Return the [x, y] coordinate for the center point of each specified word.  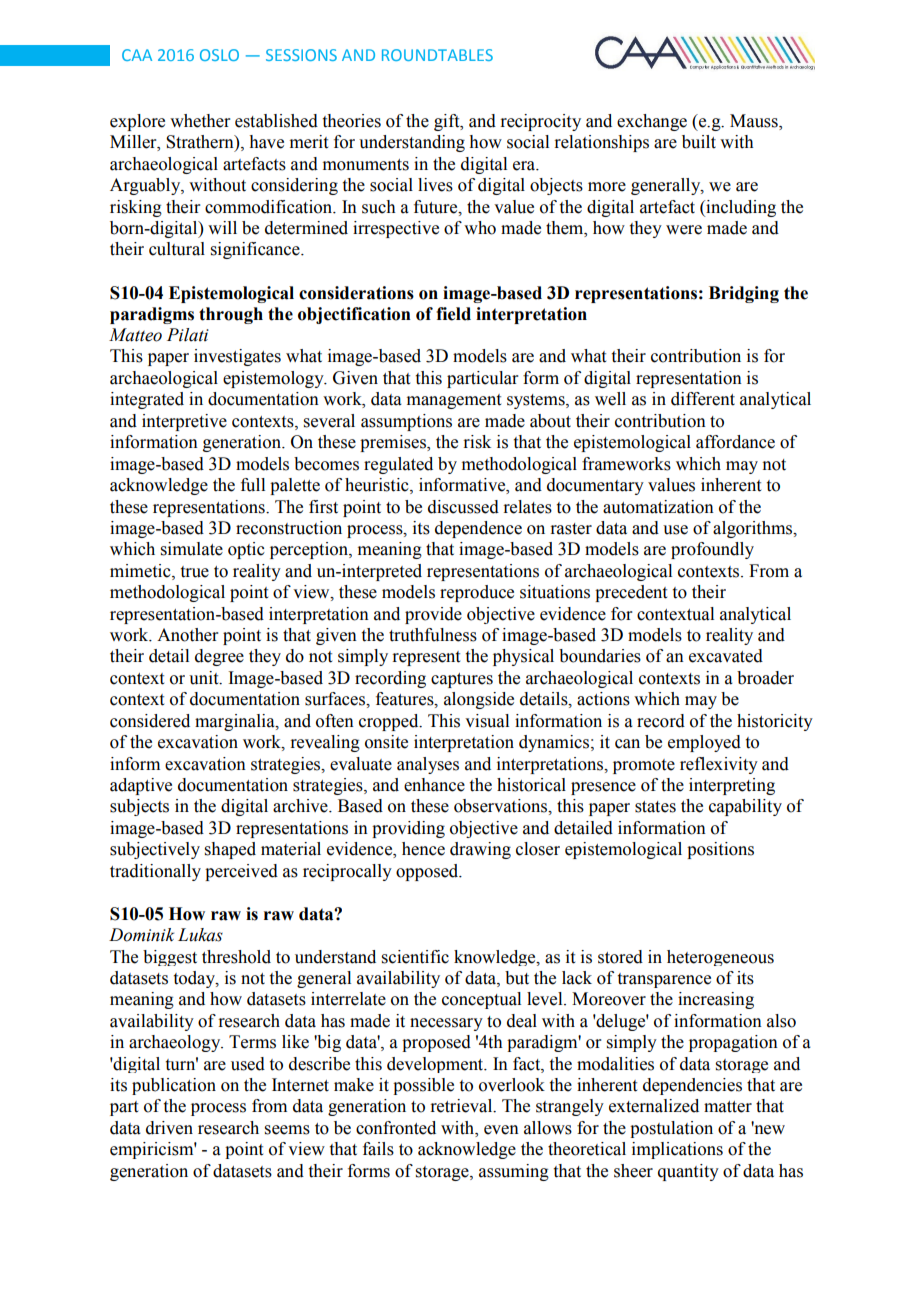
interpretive [184, 422]
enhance [434, 785]
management [454, 401]
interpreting [732, 786]
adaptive [141, 786]
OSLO [219, 55]
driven [169, 1128]
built [699, 142]
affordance [735, 442]
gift [448, 122]
